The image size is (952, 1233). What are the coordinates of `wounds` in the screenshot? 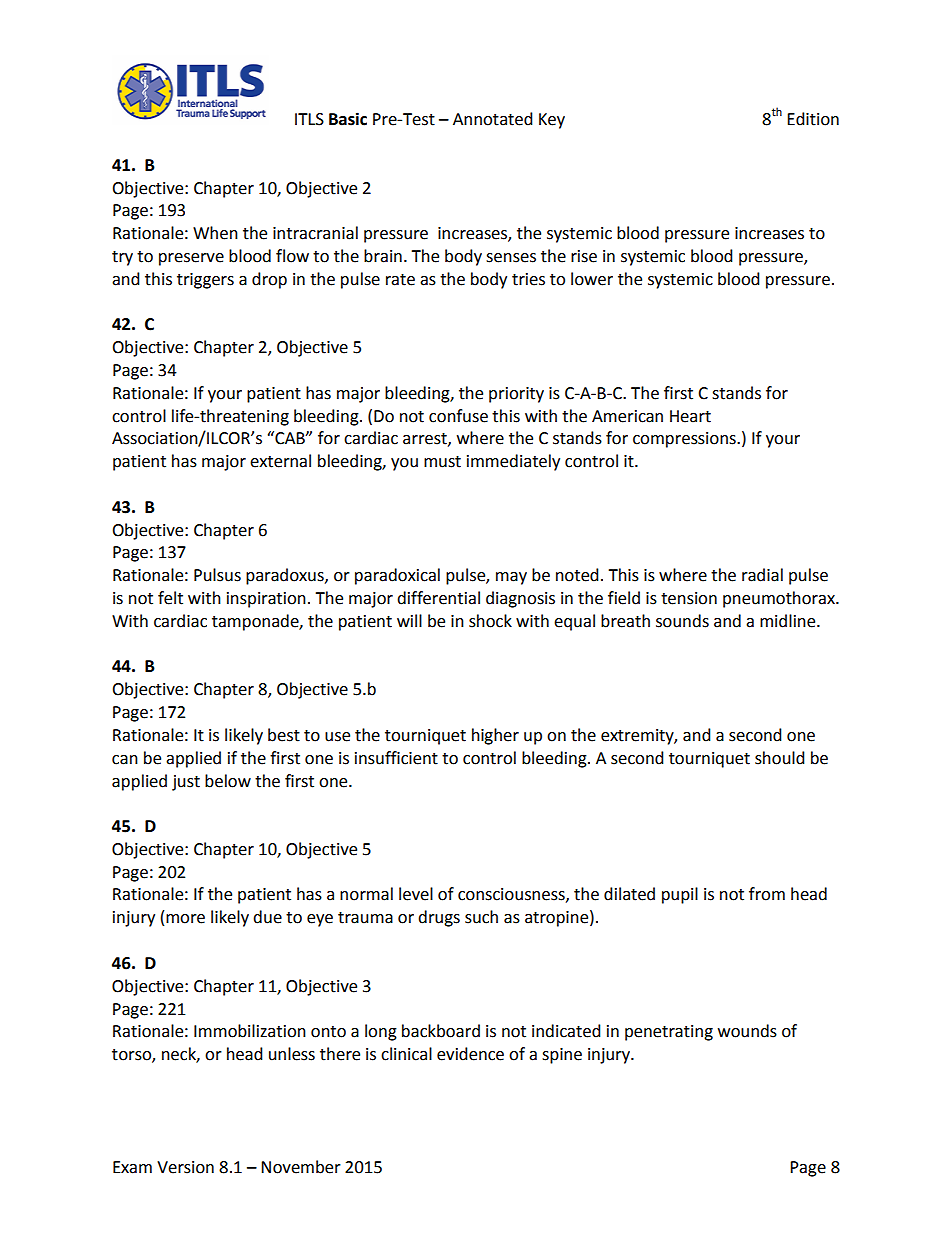 It's located at (747, 1031).
